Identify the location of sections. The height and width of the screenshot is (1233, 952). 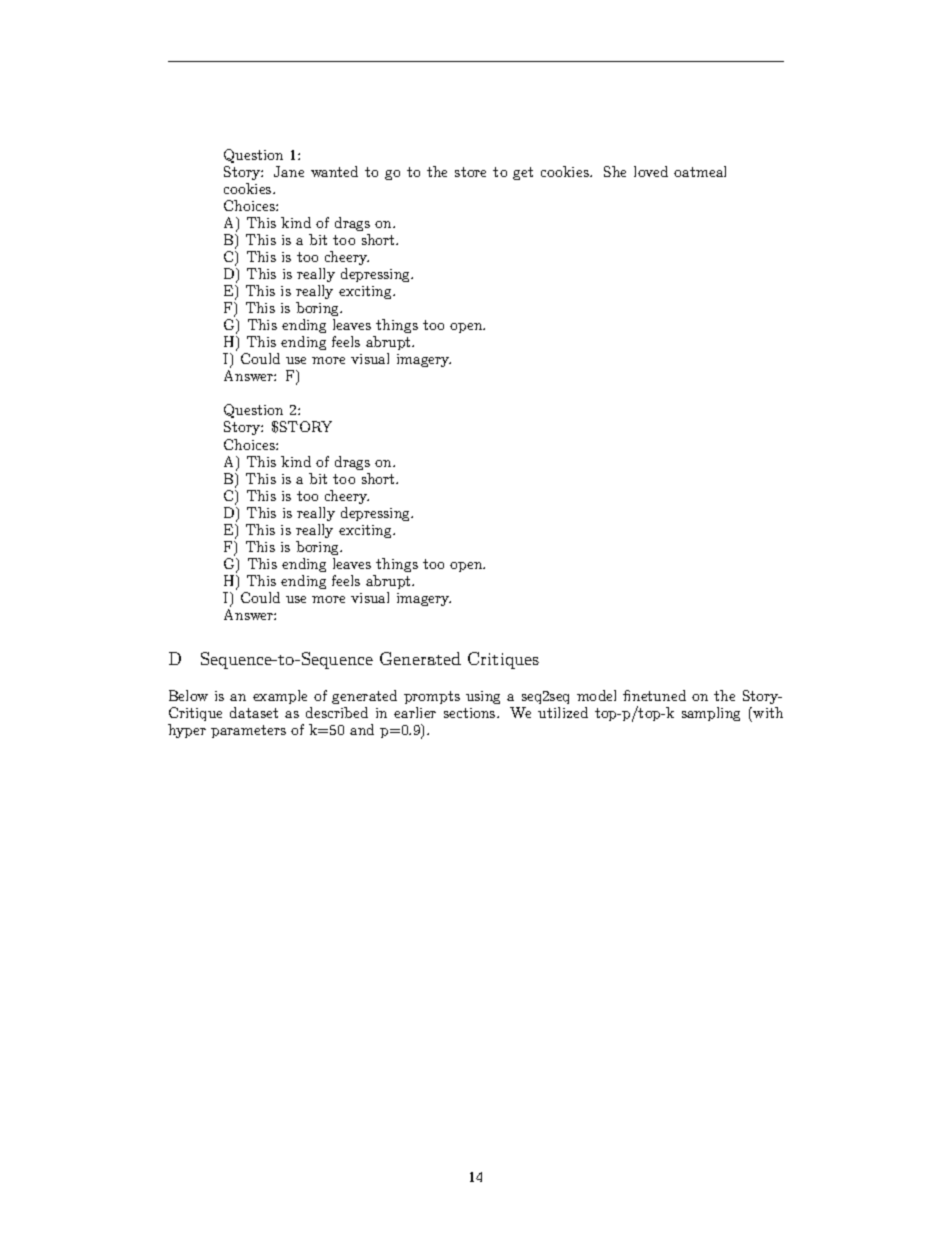
(471, 713).
